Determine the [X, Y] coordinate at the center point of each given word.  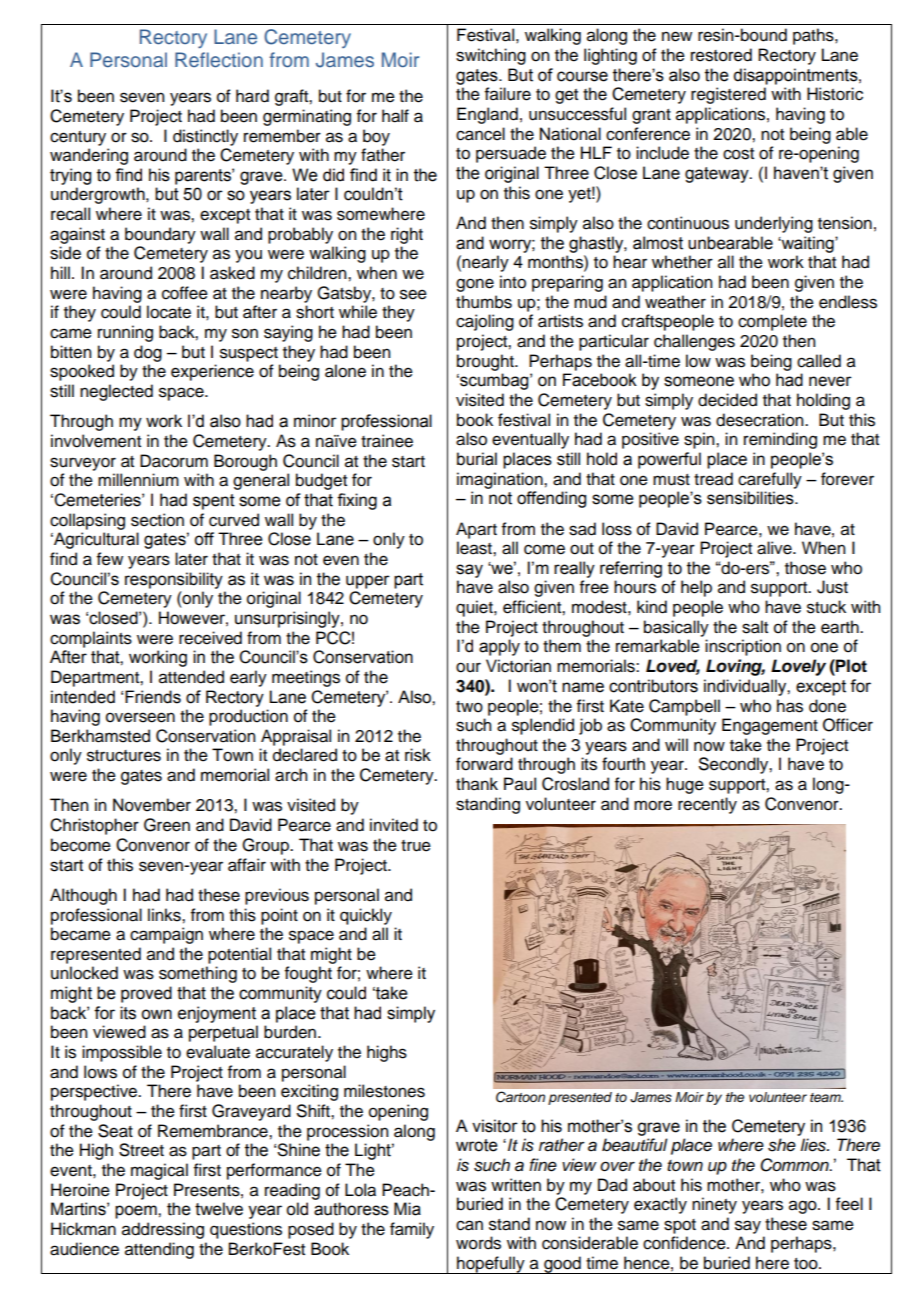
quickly [366, 916]
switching [491, 56]
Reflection [219, 60]
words [478, 1243]
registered [728, 95]
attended [191, 677]
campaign [166, 935]
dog [148, 353]
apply [499, 647]
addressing [163, 1230]
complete [772, 322]
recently [707, 805]
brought [486, 362]
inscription [743, 647]
